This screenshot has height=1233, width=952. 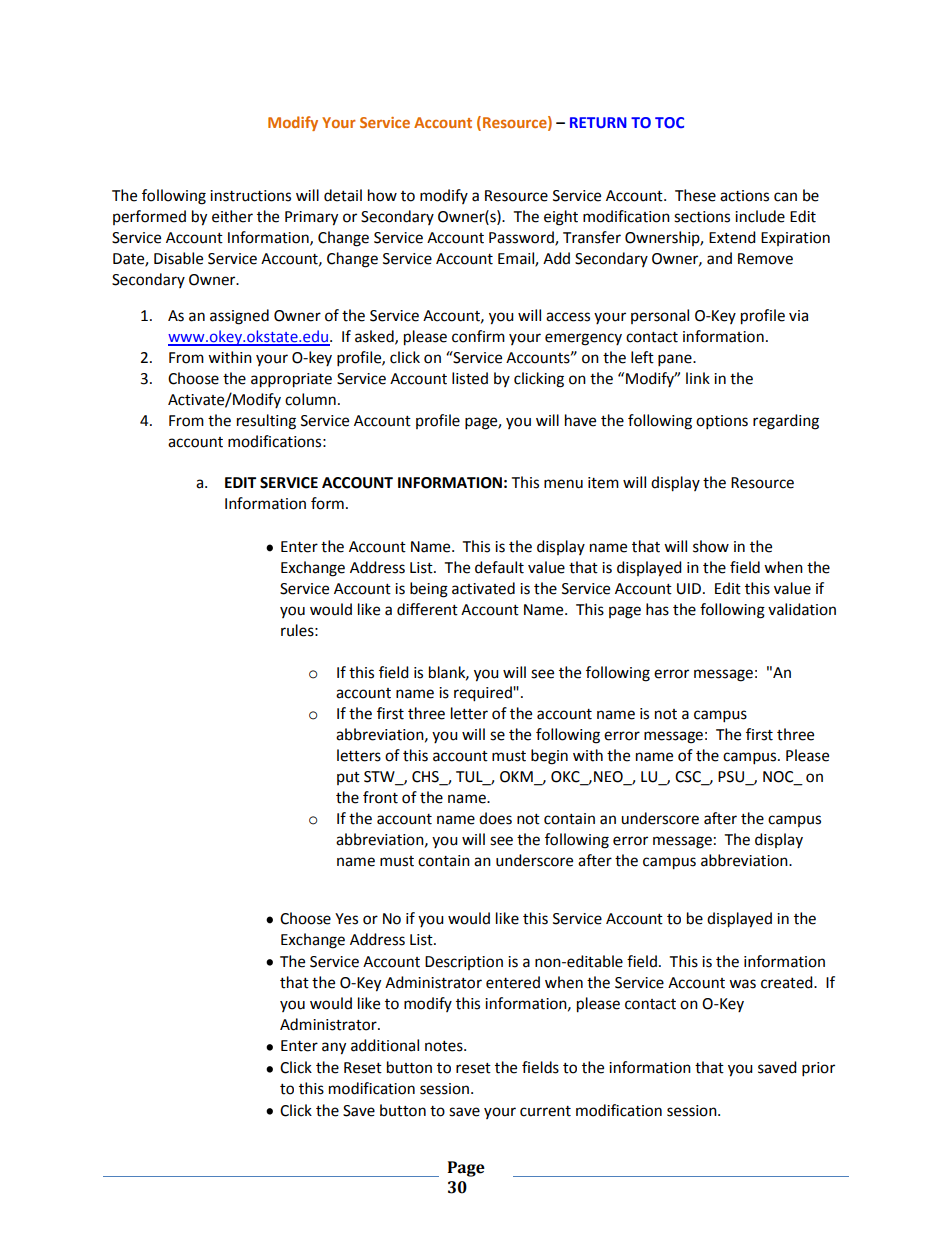 What do you see at coordinates (561, 218) in the screenshot?
I see `eight` at bounding box center [561, 218].
